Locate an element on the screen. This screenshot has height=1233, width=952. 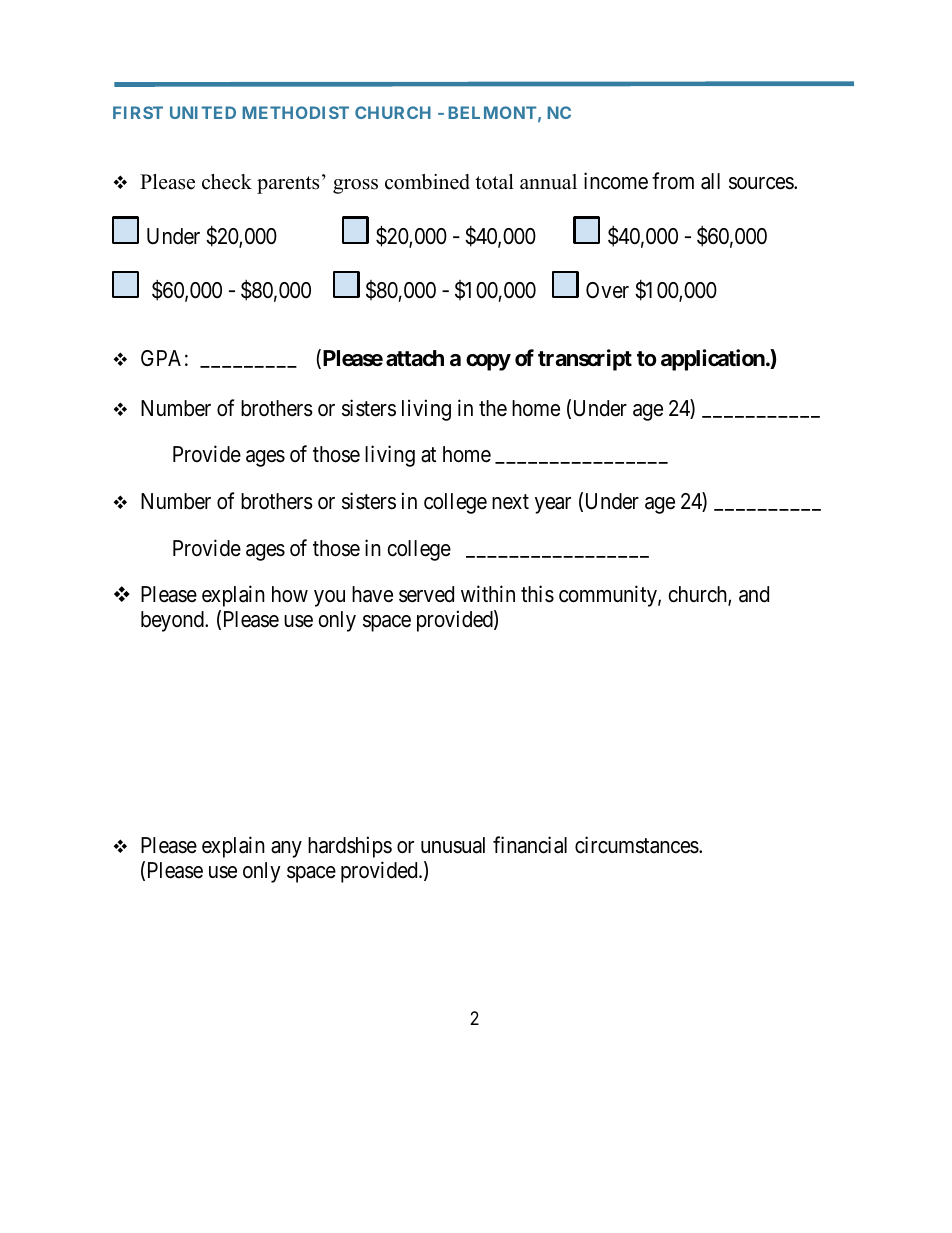
how is located at coordinates (290, 594).
